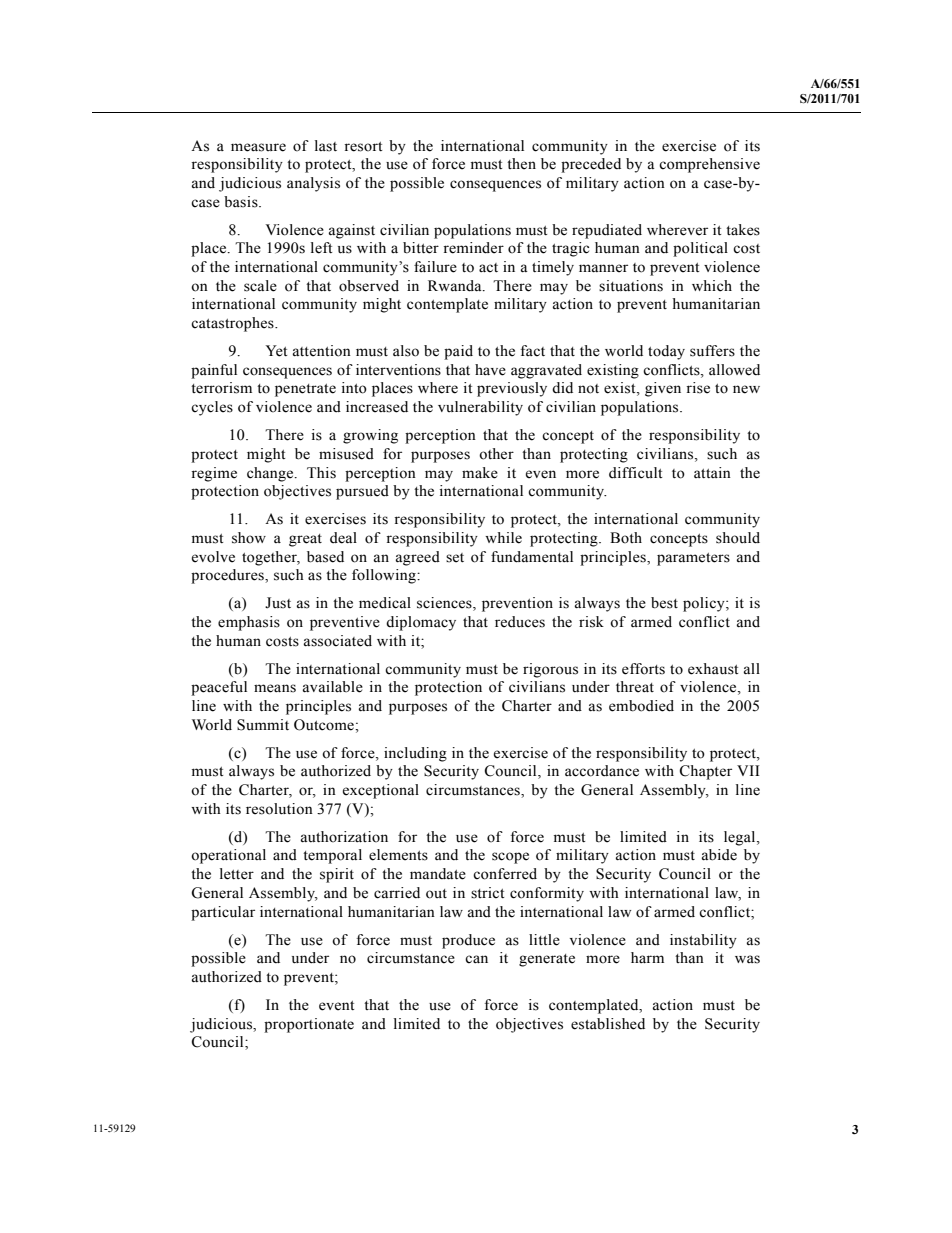  I want to click on best, so click(664, 603).
